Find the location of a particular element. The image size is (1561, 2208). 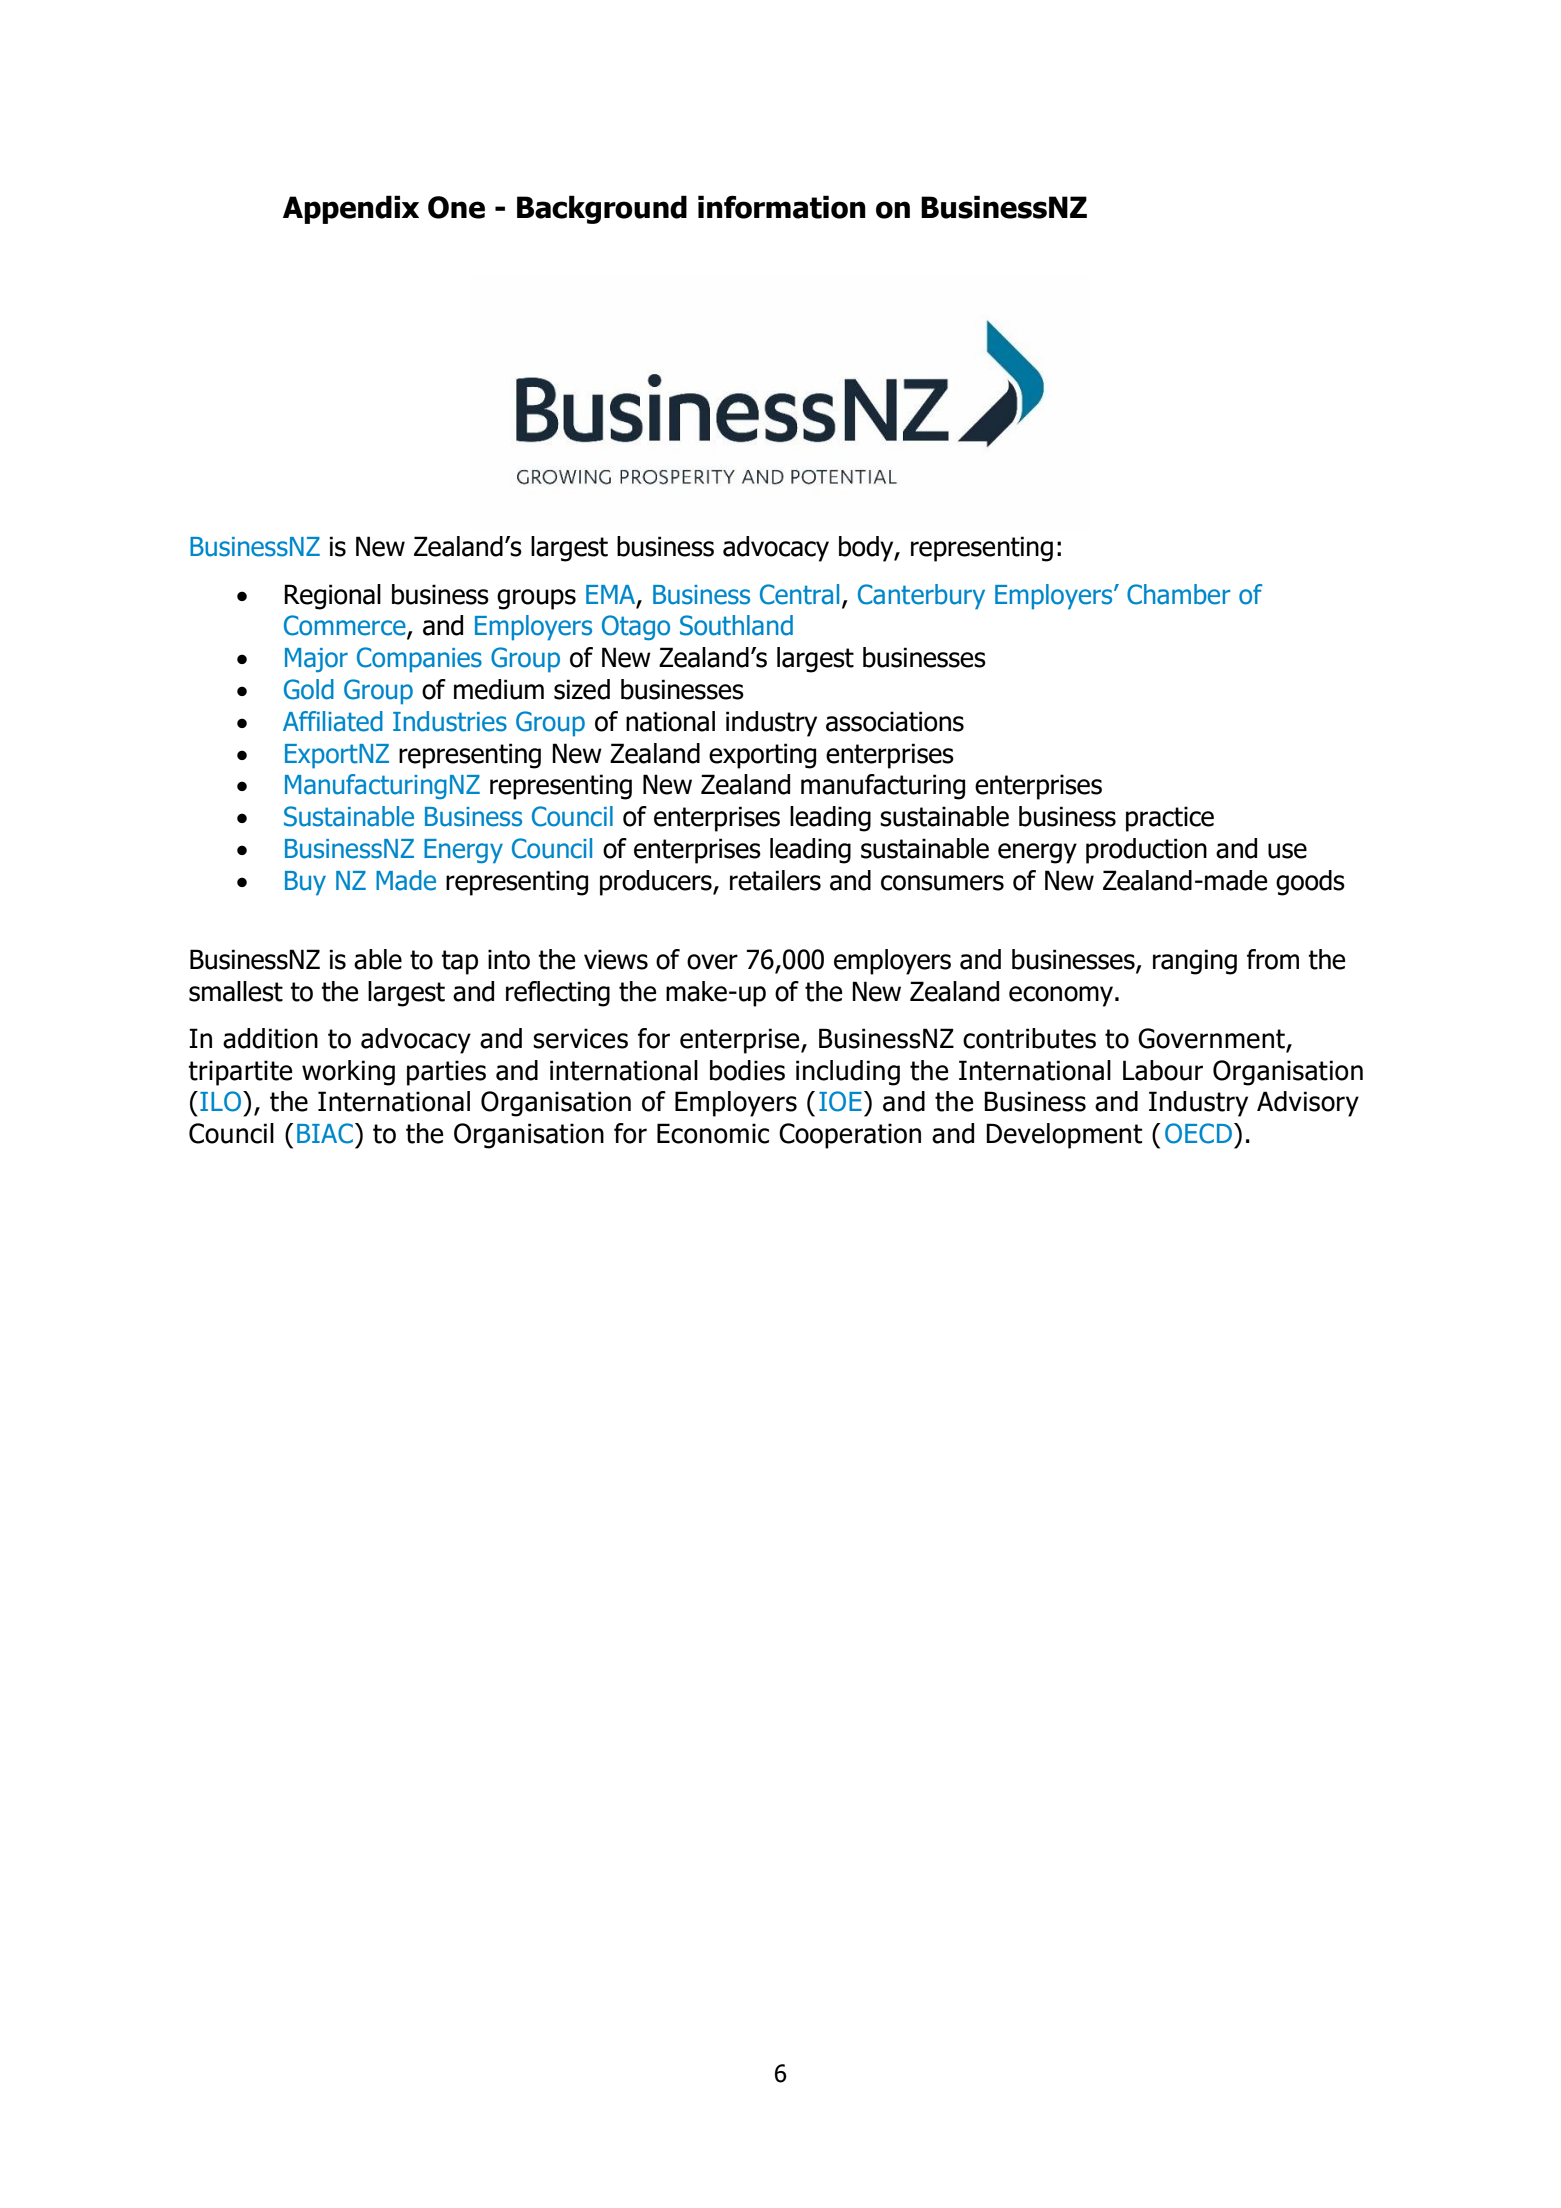

IOE is located at coordinates (840, 1101).
